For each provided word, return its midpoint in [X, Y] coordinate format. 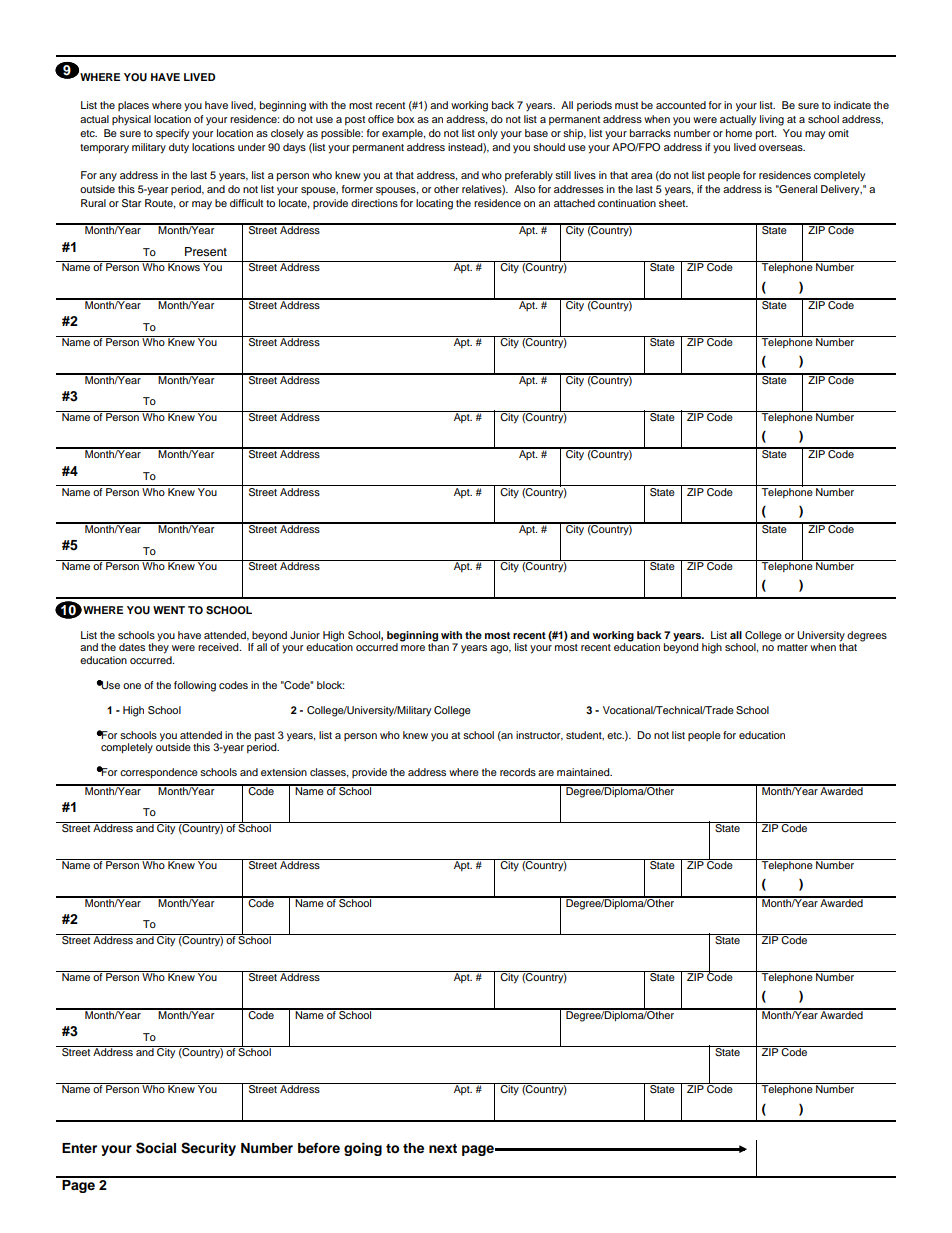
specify [172, 134]
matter [792, 647]
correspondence [159, 773]
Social [156, 1148]
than [438, 646]
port [766, 135]
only [488, 134]
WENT [169, 610]
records [518, 772]
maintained [584, 772]
